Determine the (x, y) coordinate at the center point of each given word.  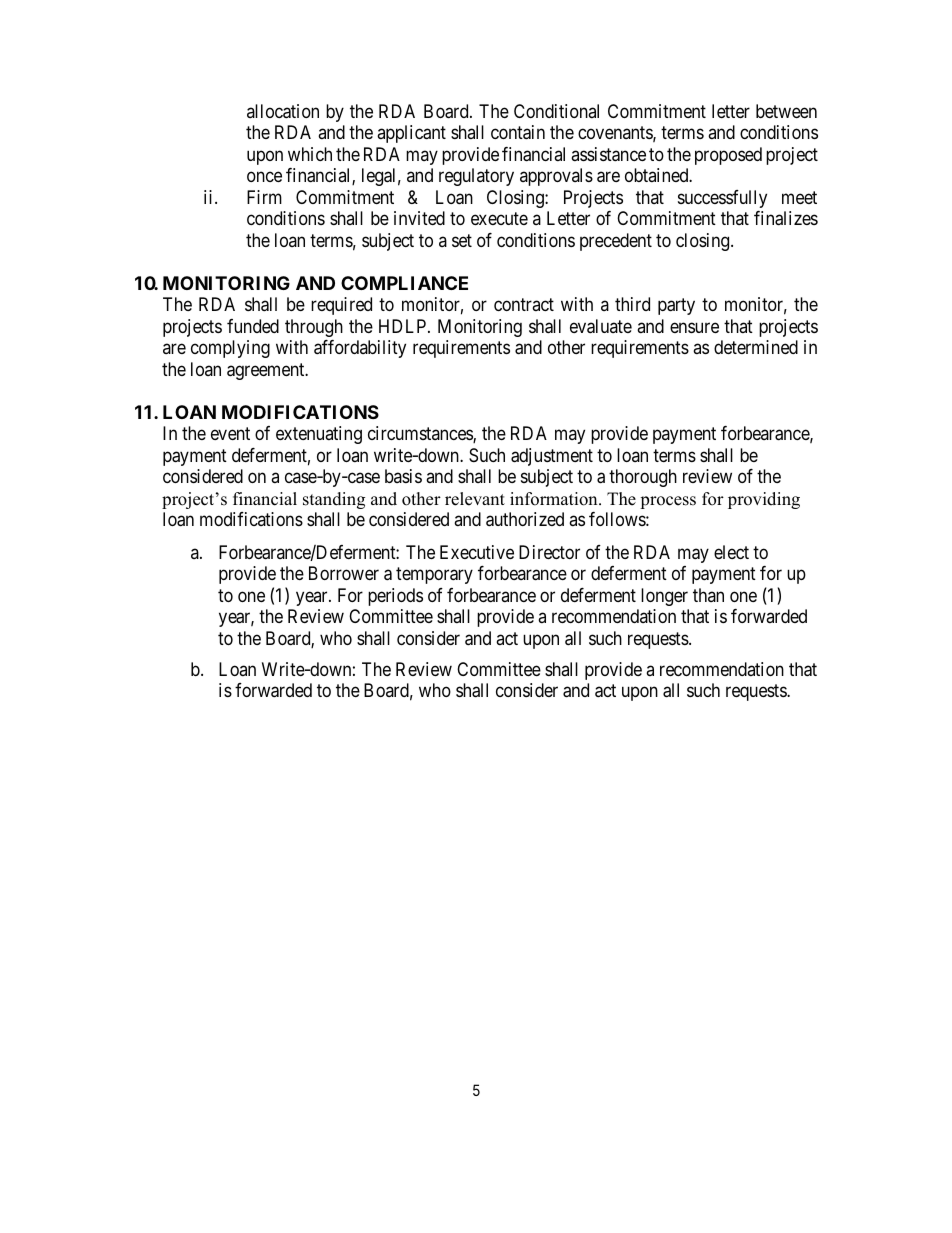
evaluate (601, 326)
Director (549, 552)
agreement (267, 371)
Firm (264, 197)
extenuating (319, 435)
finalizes (786, 218)
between (786, 111)
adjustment (552, 457)
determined (756, 347)
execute (499, 218)
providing (764, 500)
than (708, 595)
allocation (283, 111)
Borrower (344, 573)
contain (518, 132)
